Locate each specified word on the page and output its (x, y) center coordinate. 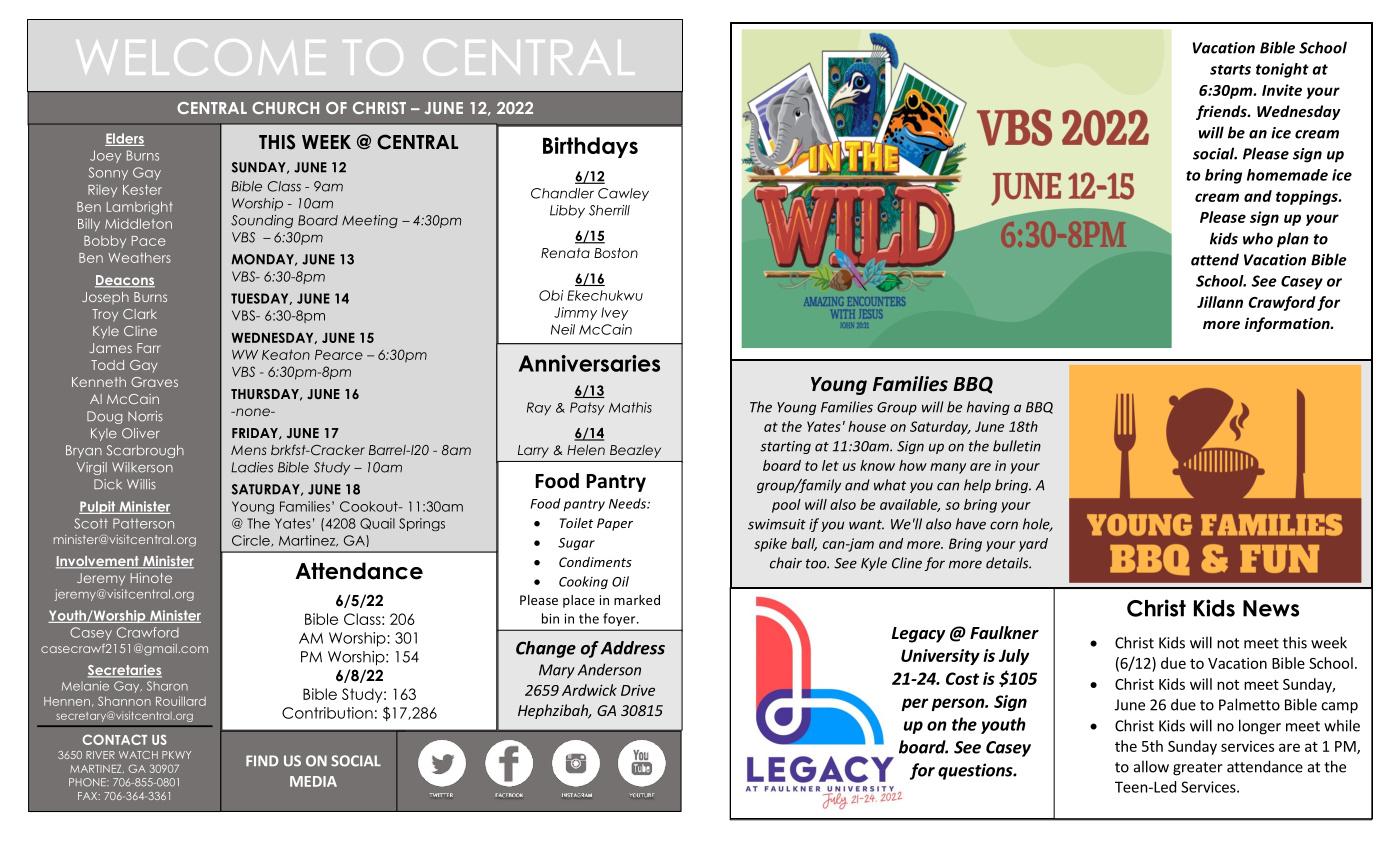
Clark (140, 314)
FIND (262, 760)
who (1258, 238)
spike (770, 545)
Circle (252, 541)
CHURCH (285, 108)
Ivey (614, 313)
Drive (638, 690)
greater (1198, 769)
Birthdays (590, 147)
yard (1033, 545)
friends (1222, 112)
